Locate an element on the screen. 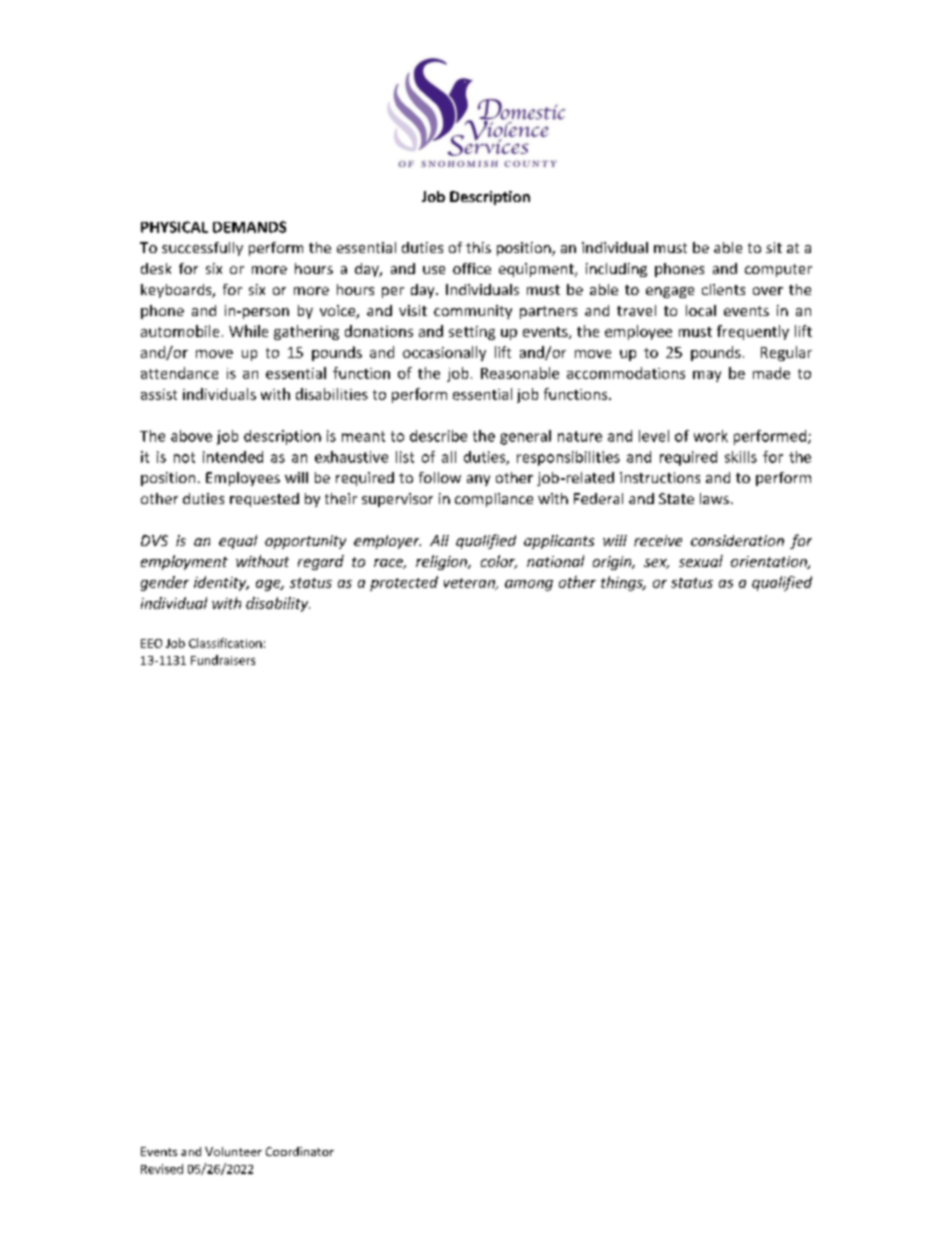 This screenshot has width=952, height=1233. intended is located at coordinates (233, 457).
